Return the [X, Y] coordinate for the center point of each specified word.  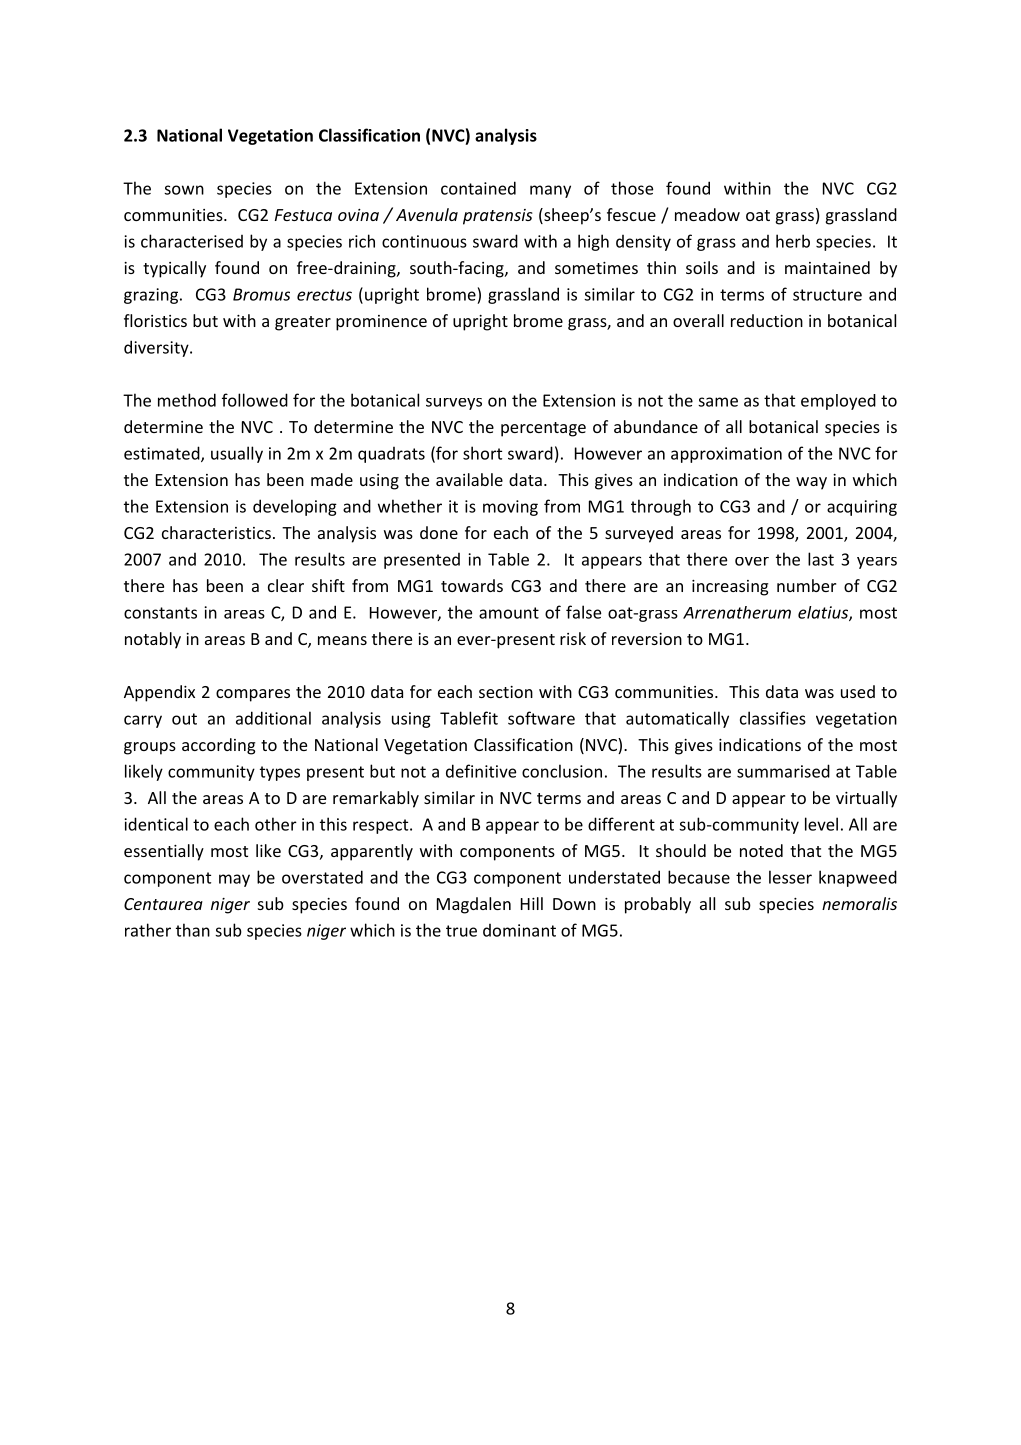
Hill [532, 903]
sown [184, 190]
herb [793, 241]
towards [472, 585]
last [821, 559]
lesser [790, 877]
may [234, 880]
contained [478, 188]
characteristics [216, 532]
